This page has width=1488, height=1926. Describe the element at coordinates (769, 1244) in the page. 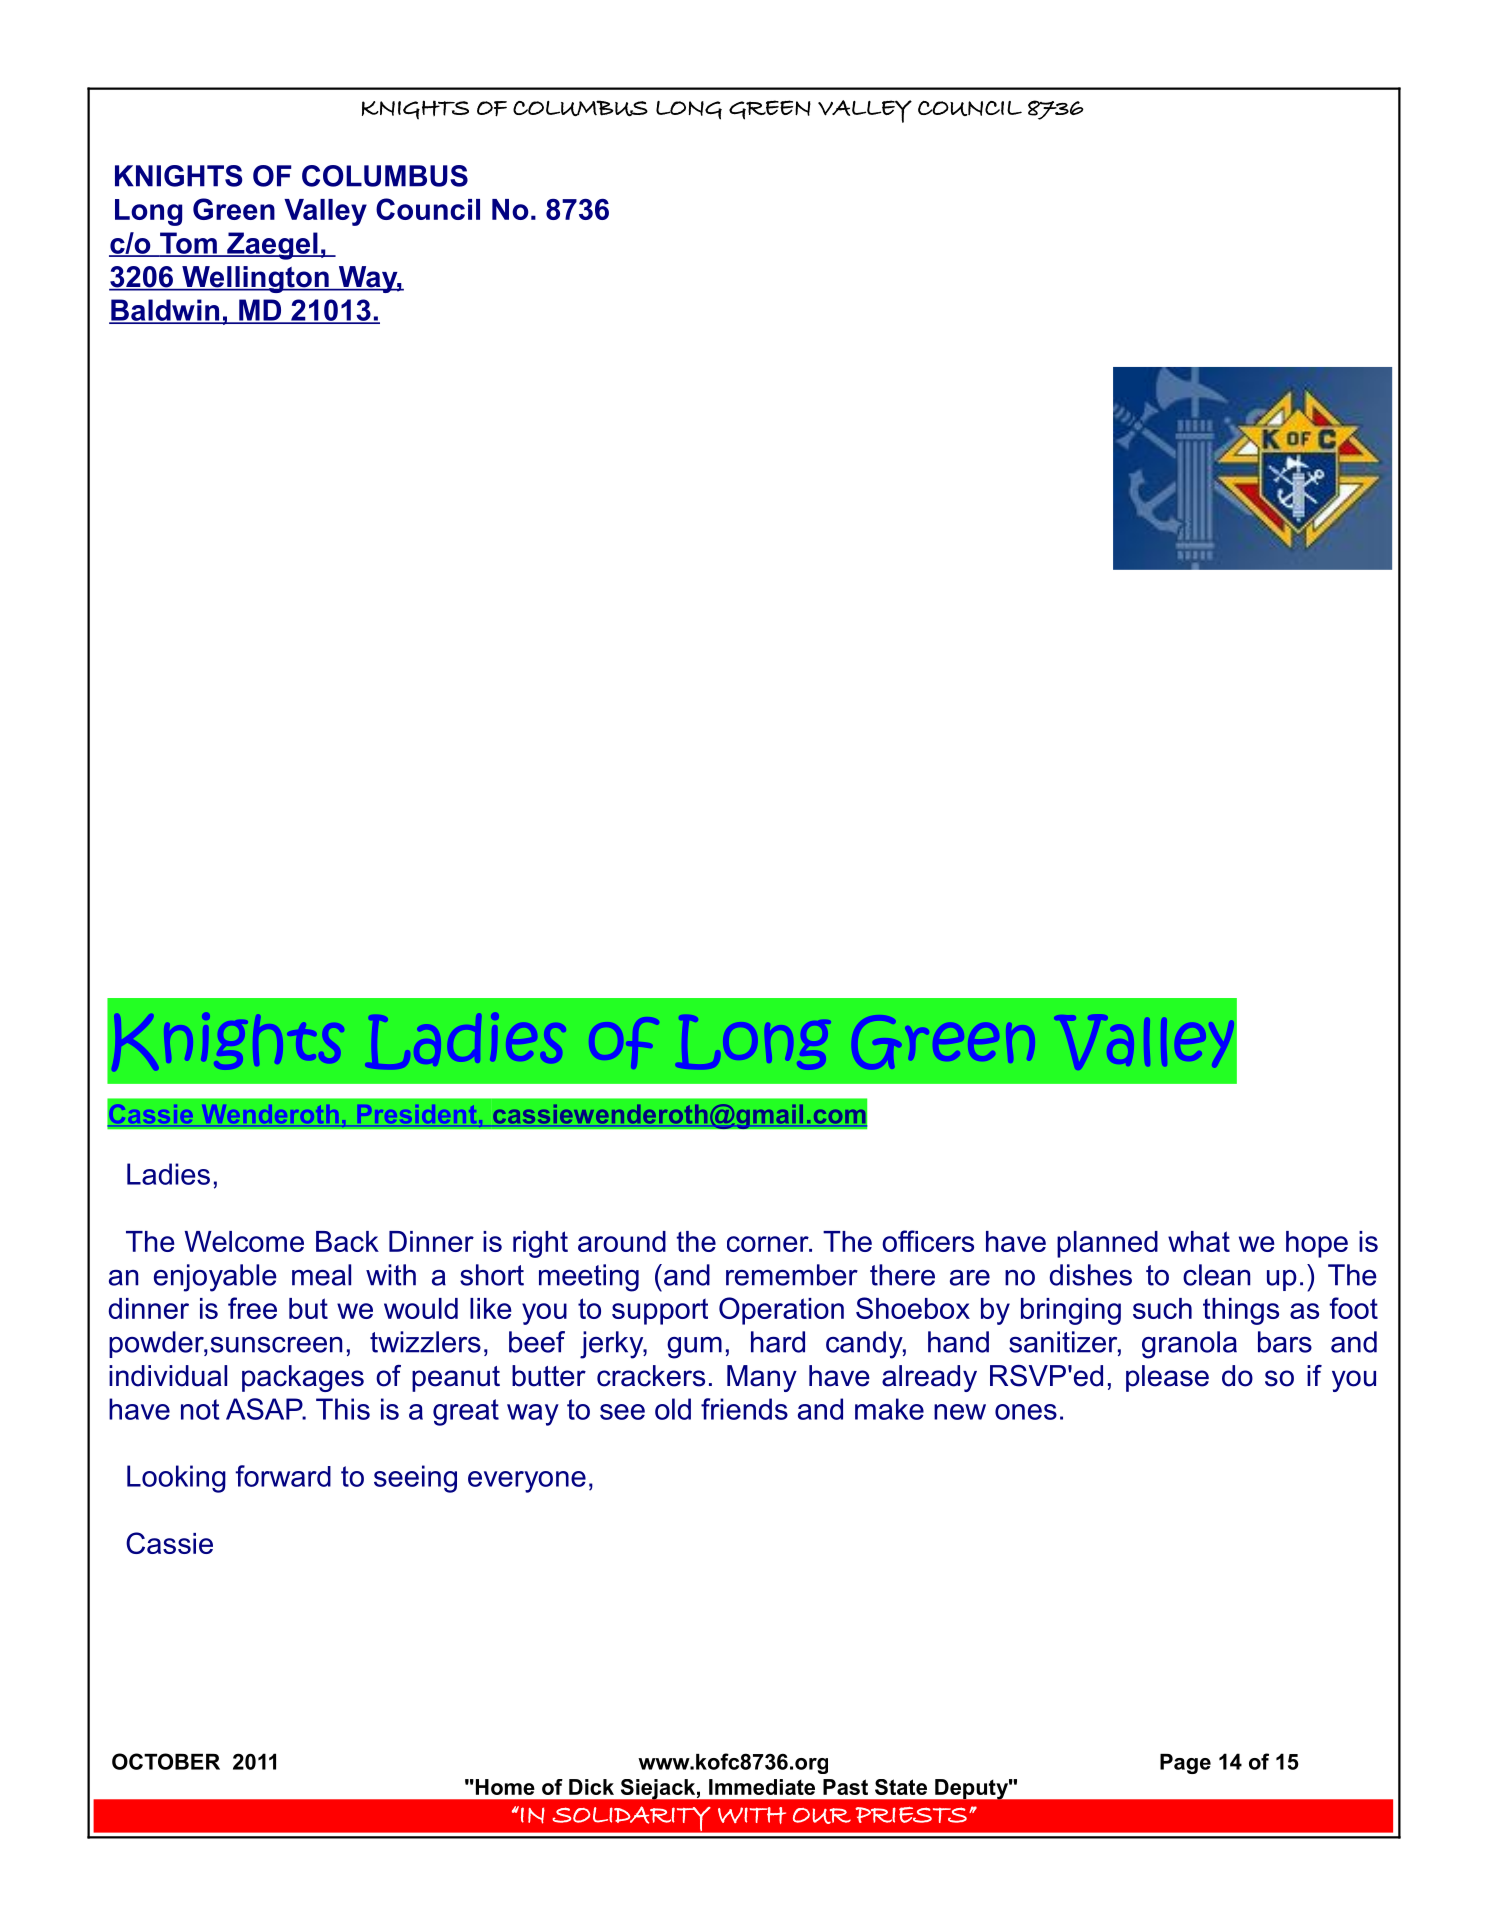

I see `corner` at that location.
